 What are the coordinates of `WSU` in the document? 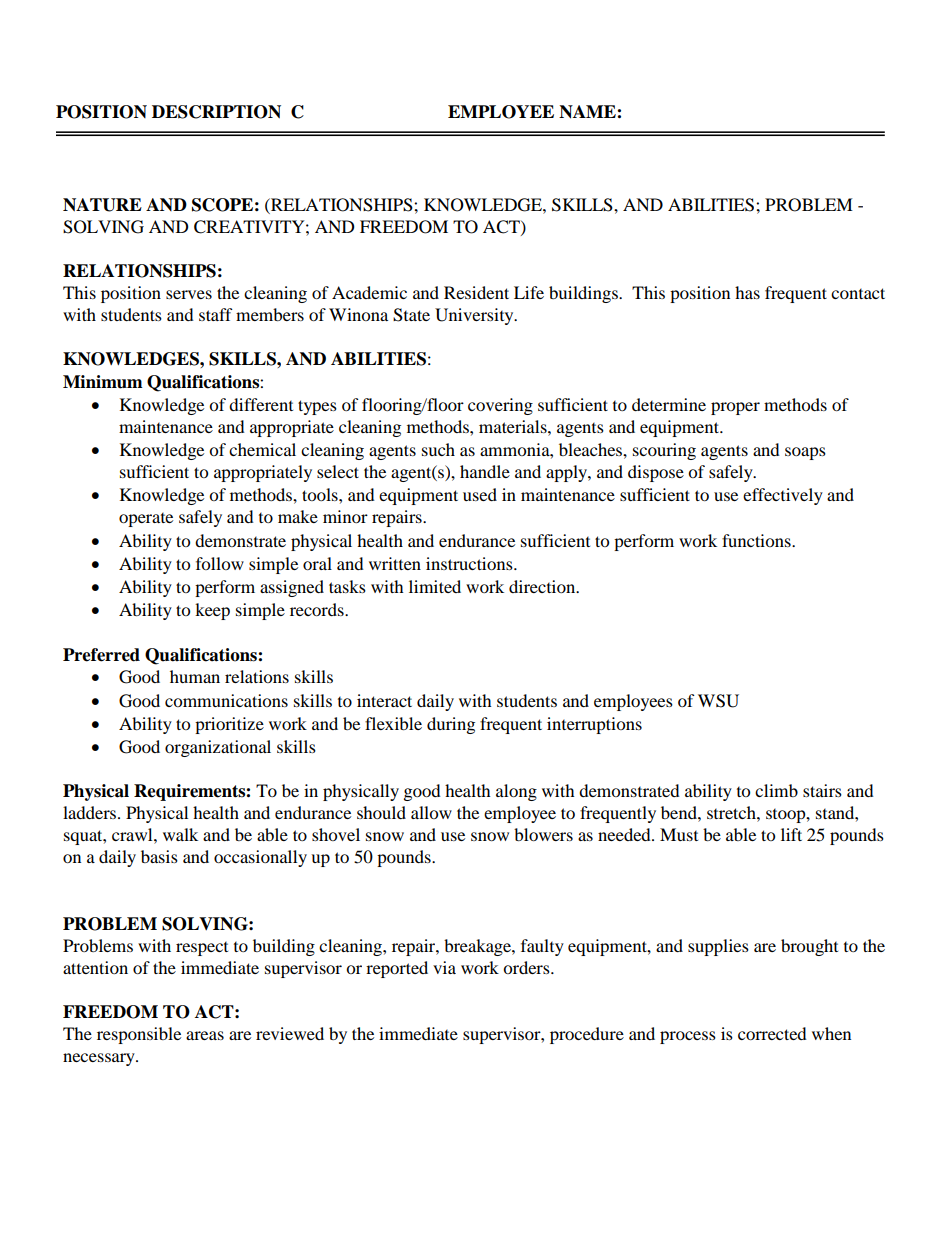 It's located at (718, 701).
